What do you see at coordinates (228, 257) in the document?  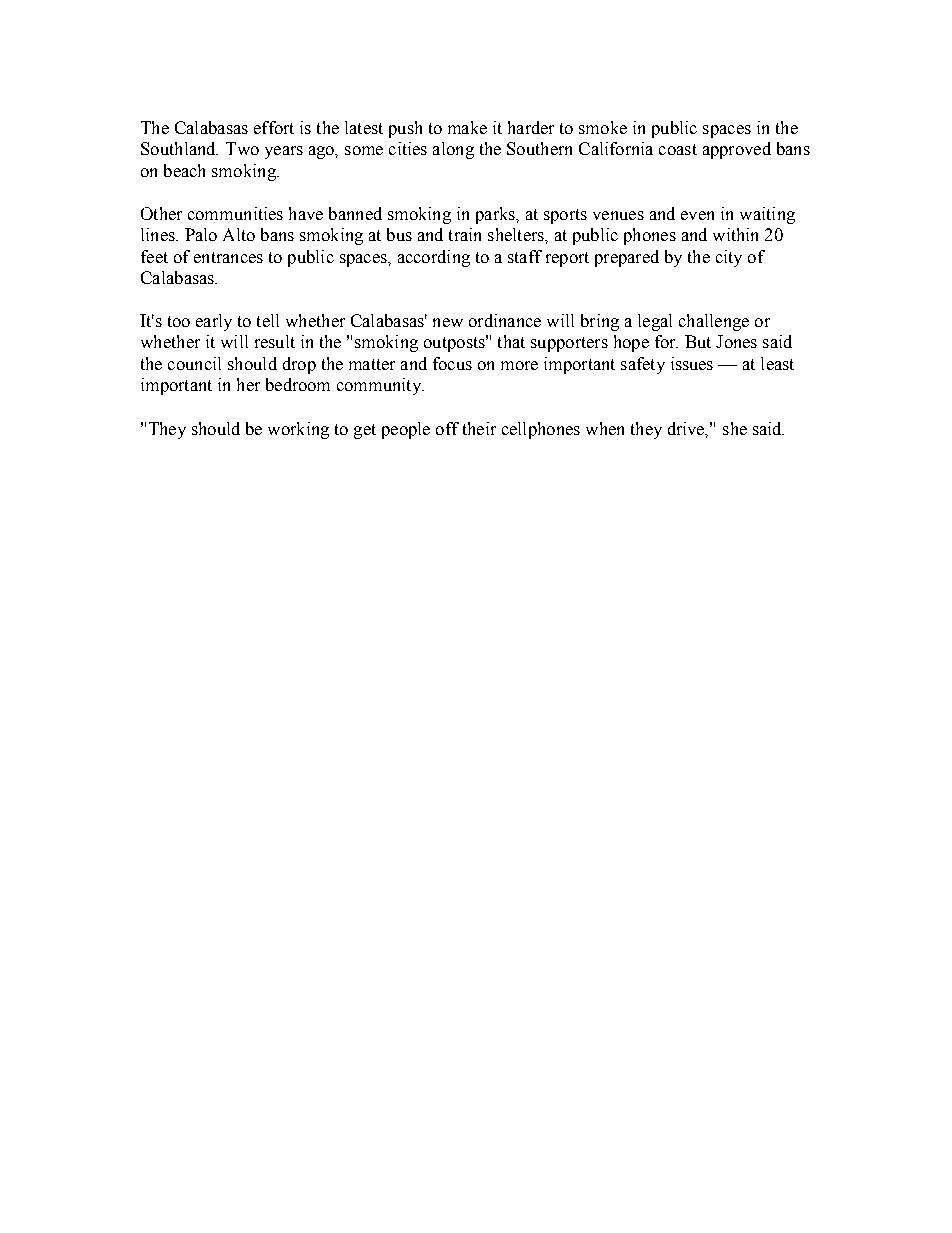 I see `entrances` at bounding box center [228, 257].
